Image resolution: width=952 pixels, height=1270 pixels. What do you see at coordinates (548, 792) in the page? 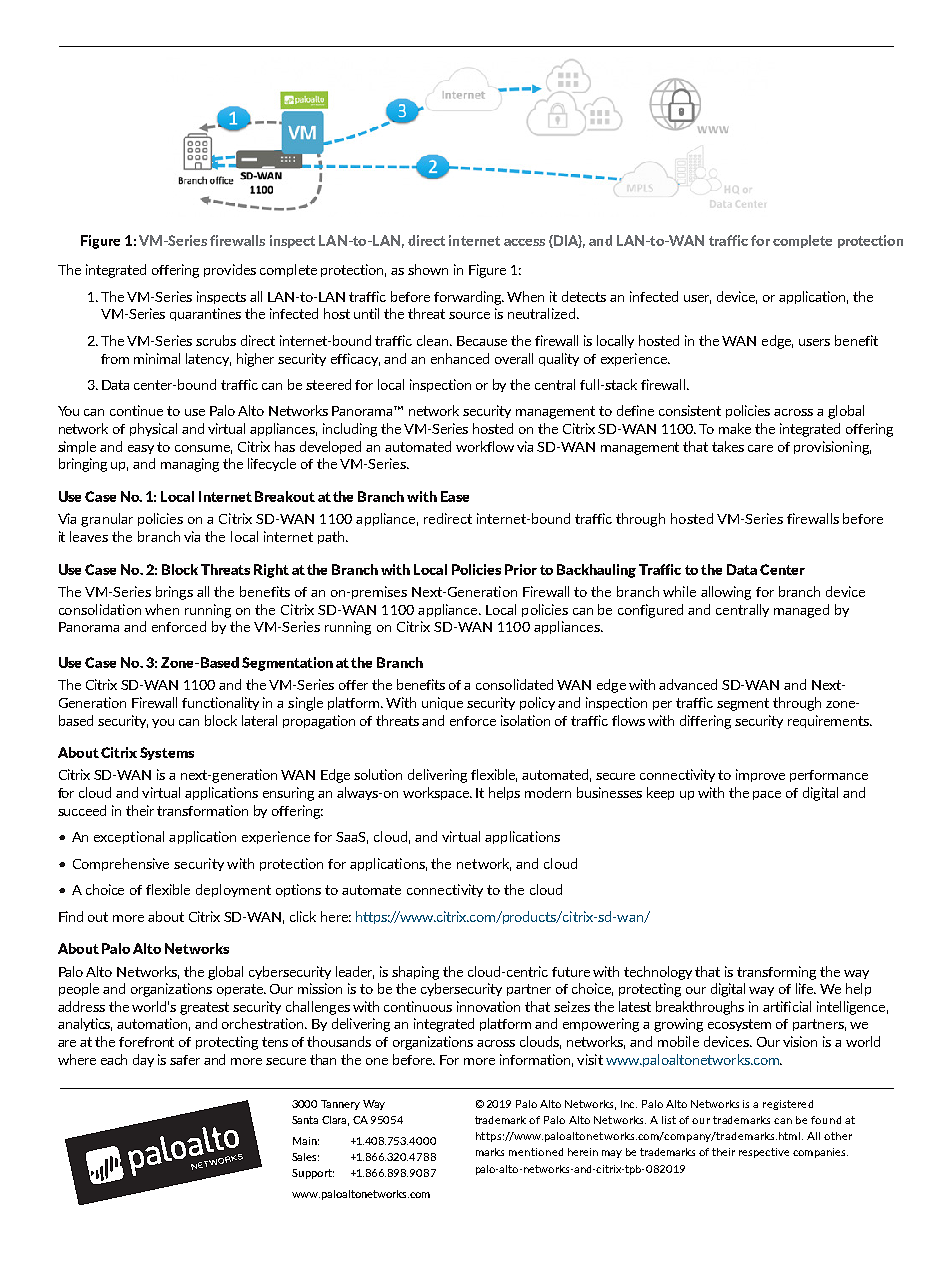
I see `modern` at bounding box center [548, 792].
